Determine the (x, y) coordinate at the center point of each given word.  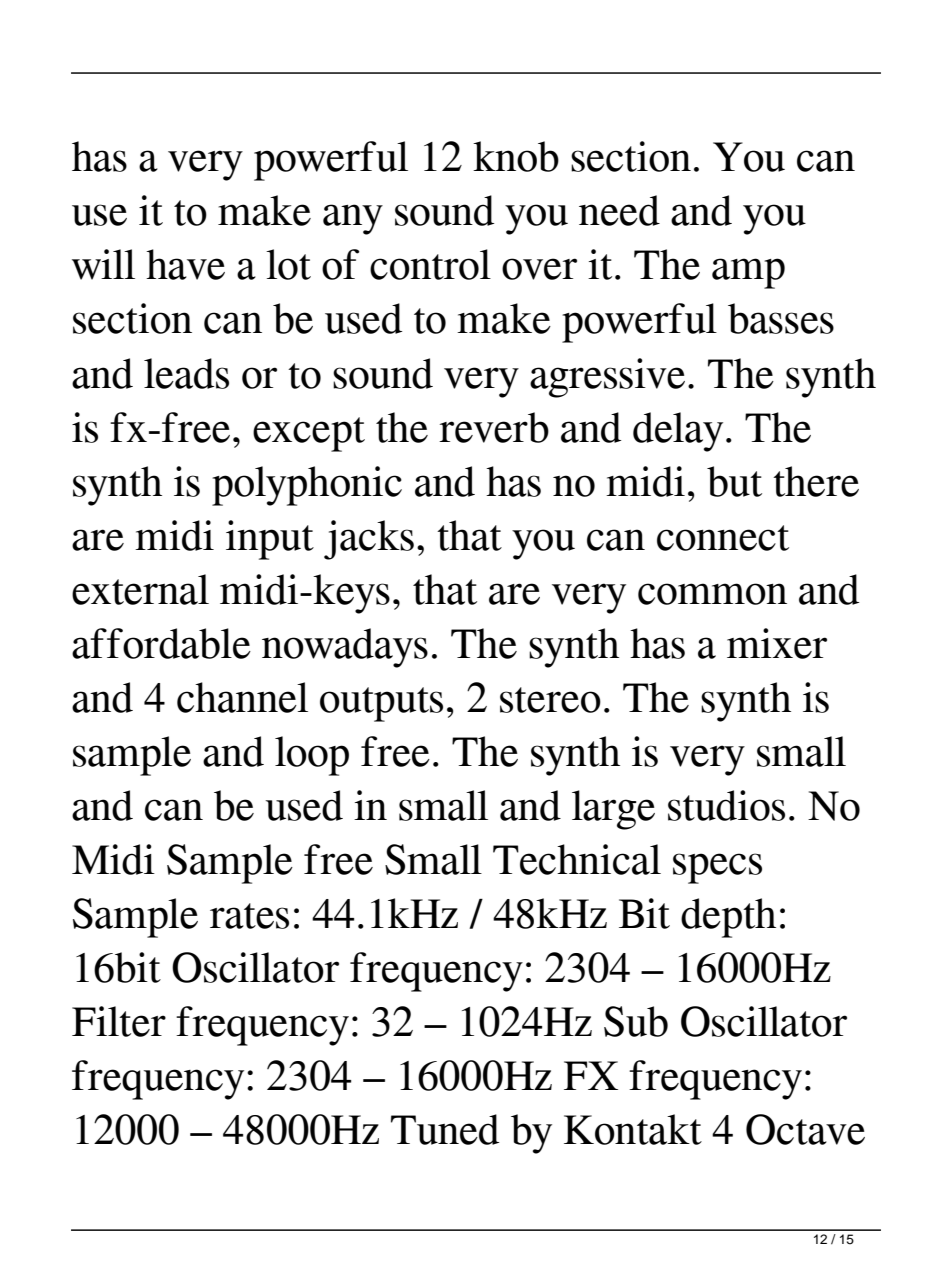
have (185, 264)
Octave (805, 1129)
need (619, 210)
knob (516, 156)
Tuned (445, 1129)
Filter (119, 1021)
